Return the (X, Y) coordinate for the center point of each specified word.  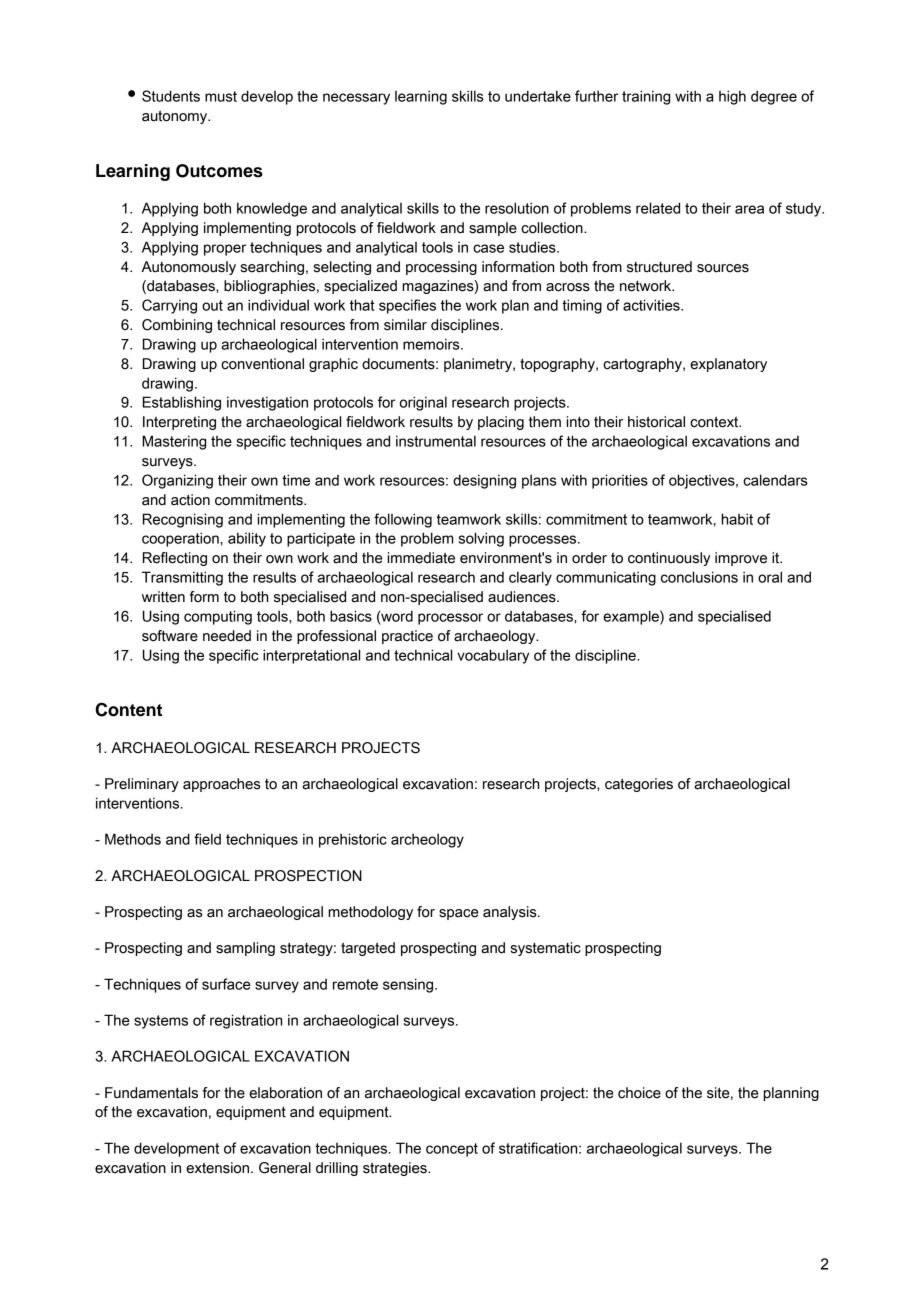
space (458, 914)
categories (639, 785)
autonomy (176, 117)
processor (450, 619)
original (423, 403)
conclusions (699, 577)
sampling (245, 949)
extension (219, 1168)
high (732, 97)
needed (227, 636)
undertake (538, 96)
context (715, 422)
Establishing (182, 403)
